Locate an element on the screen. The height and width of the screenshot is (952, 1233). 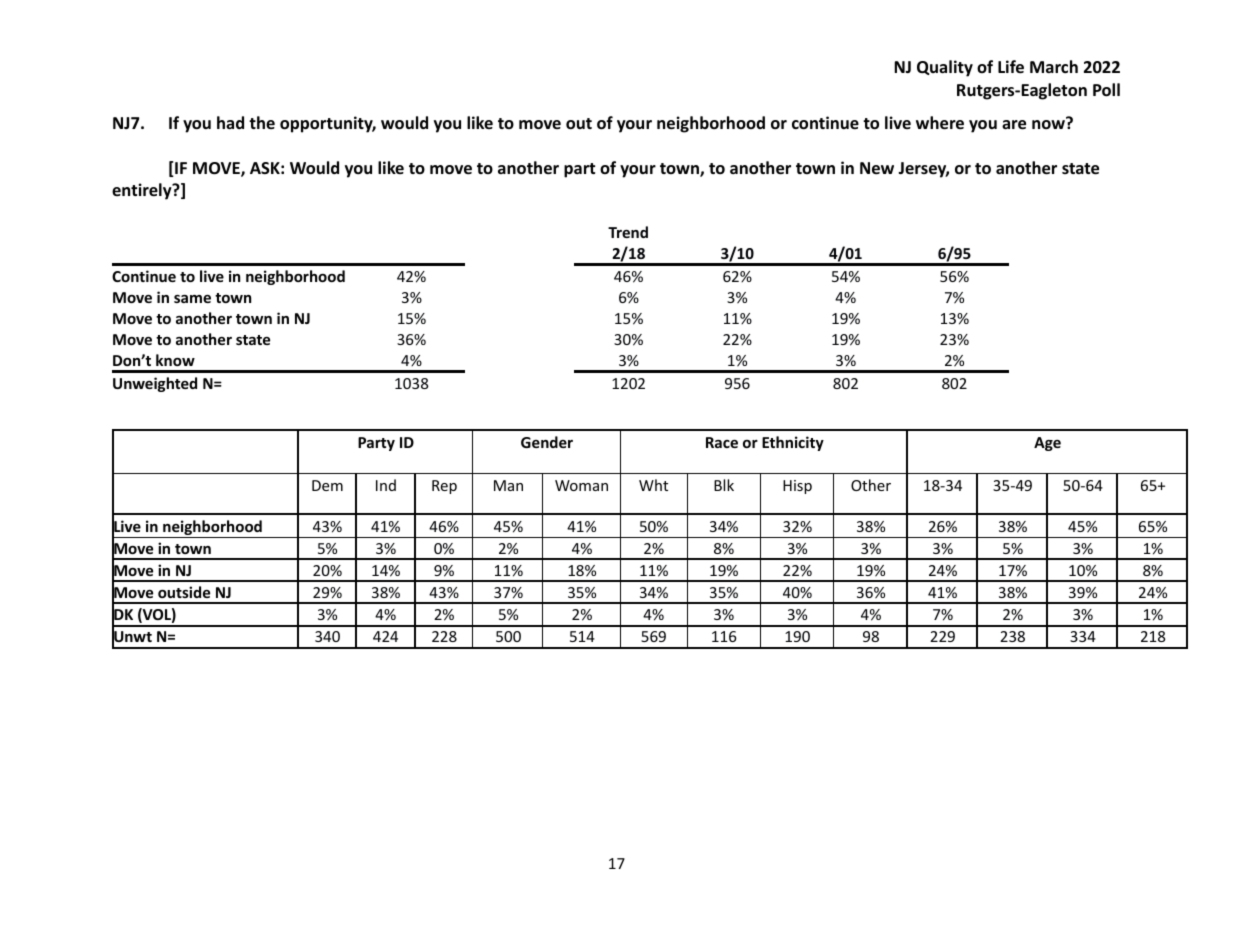
Quality is located at coordinates (945, 68).
